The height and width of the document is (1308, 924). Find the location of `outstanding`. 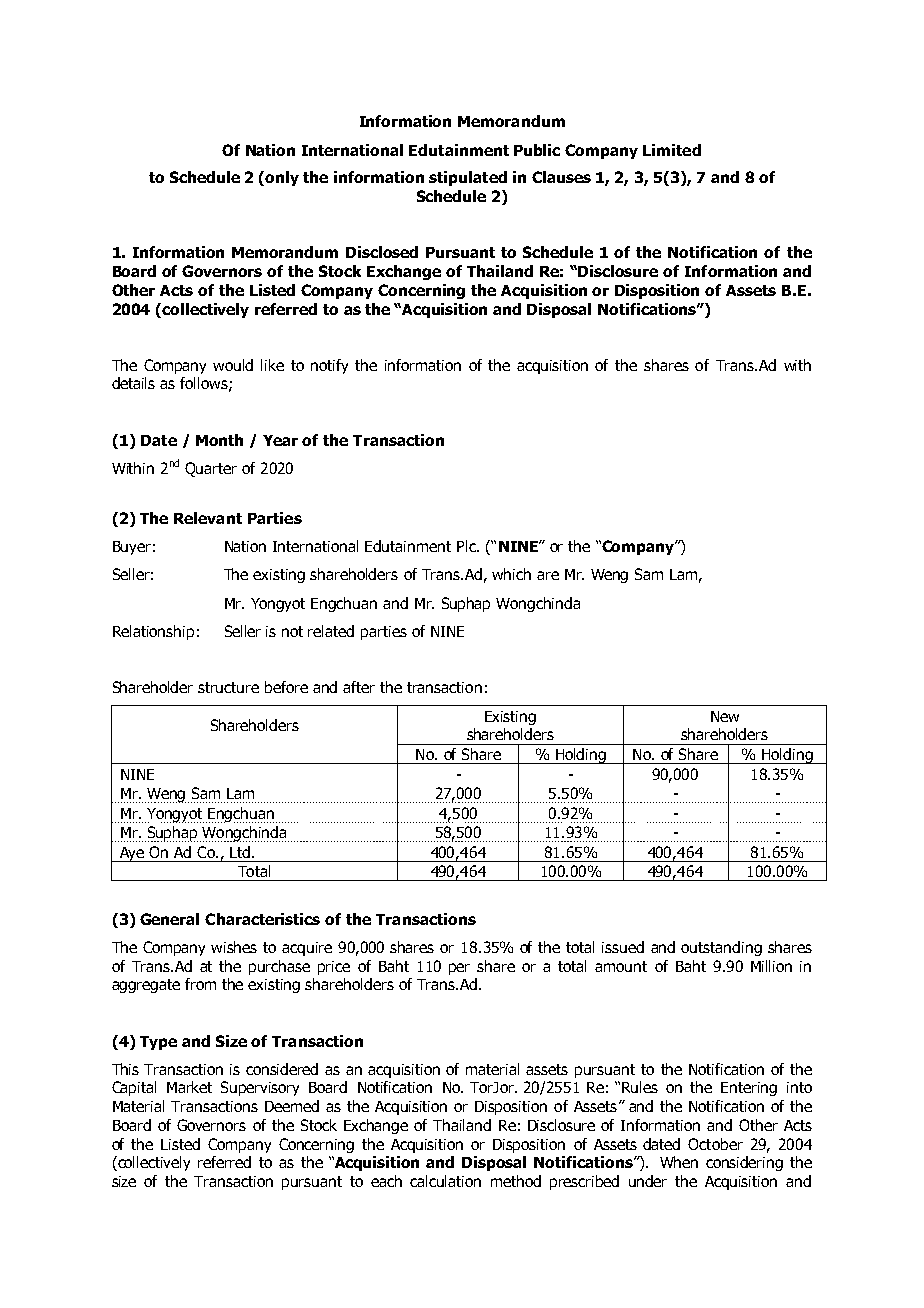

outstanding is located at coordinates (721, 948).
